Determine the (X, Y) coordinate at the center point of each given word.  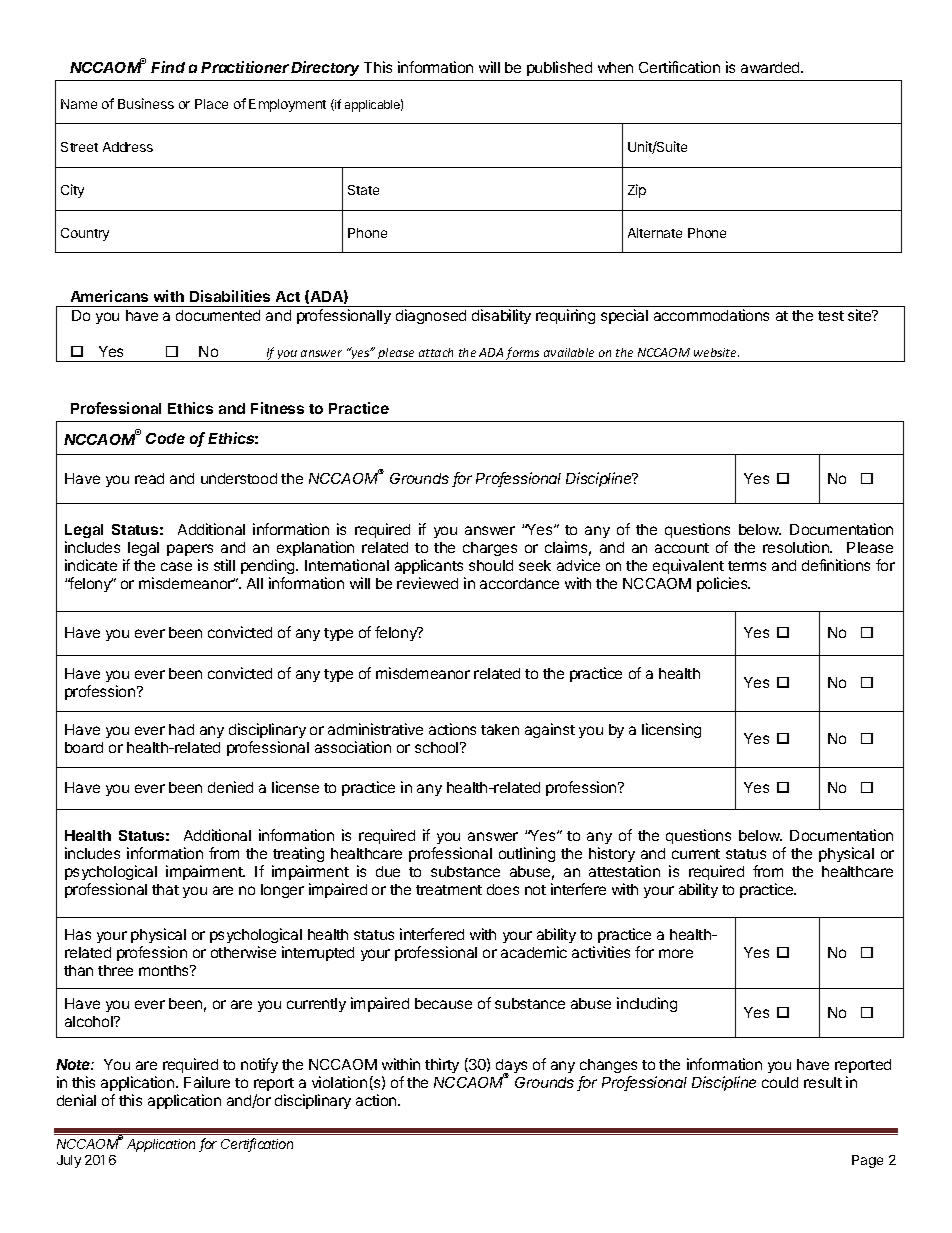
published (559, 68)
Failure (207, 1082)
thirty (442, 1065)
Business (146, 103)
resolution (797, 547)
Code (165, 438)
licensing (671, 730)
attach (436, 352)
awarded (771, 67)
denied (230, 787)
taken (500, 729)
